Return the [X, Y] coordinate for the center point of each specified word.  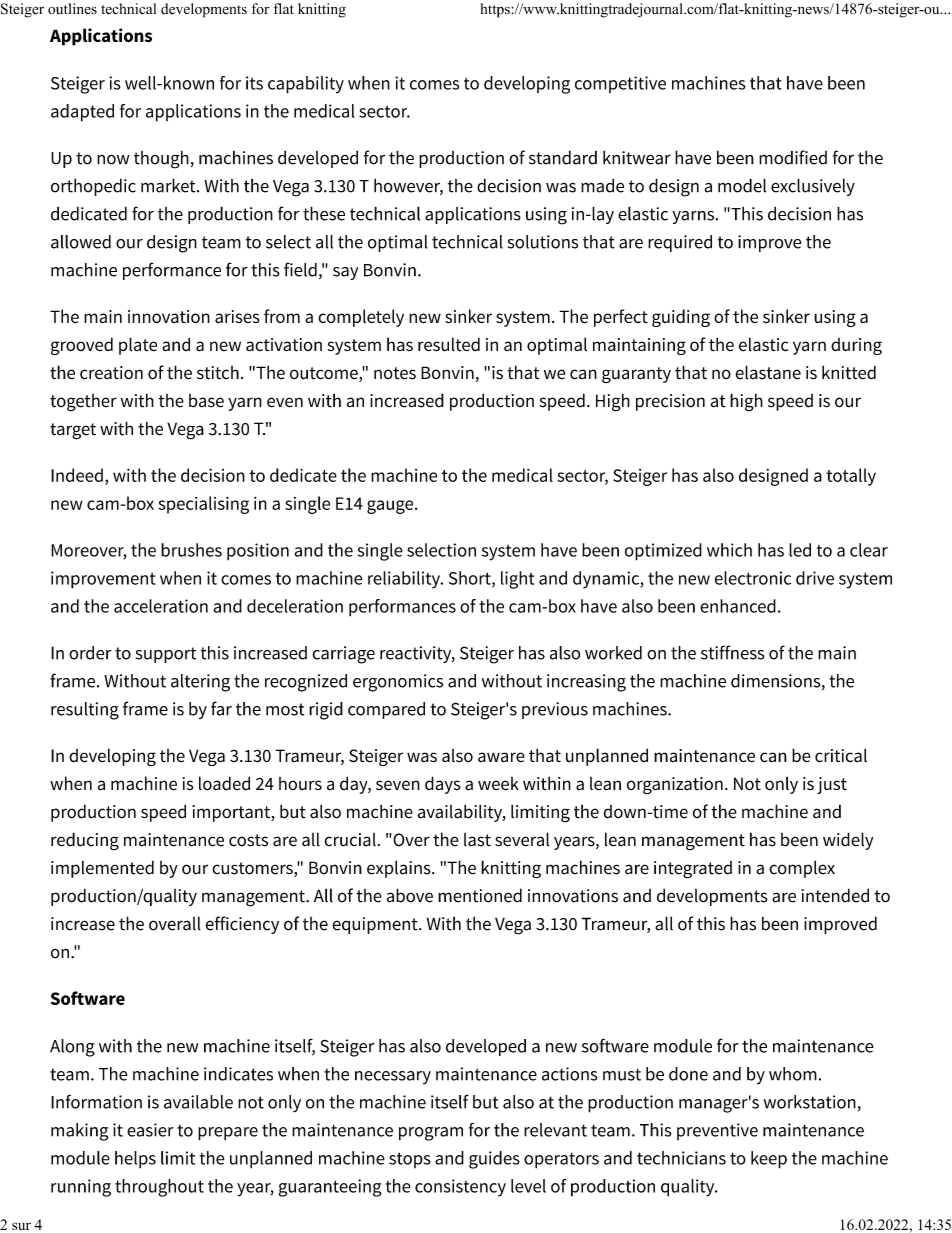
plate [138, 346]
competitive [620, 84]
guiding [681, 318]
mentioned [480, 895]
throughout [159, 1188]
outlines [72, 9]
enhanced [738, 606]
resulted [449, 344]
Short [471, 579]
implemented [102, 869]
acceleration [161, 606]
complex [802, 869]
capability [306, 85]
